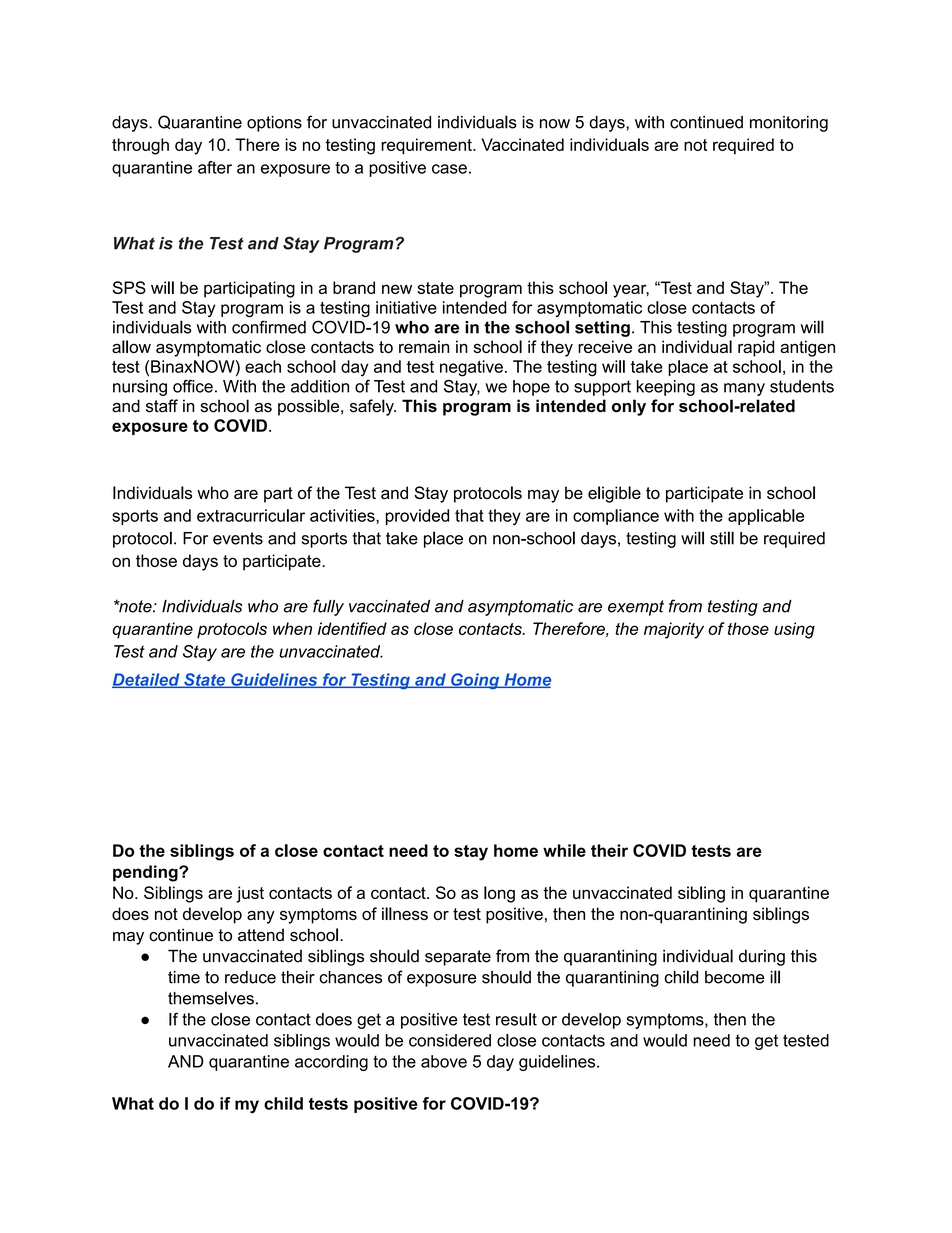 This page has height=1233, width=952. I want to click on majority, so click(674, 630).
